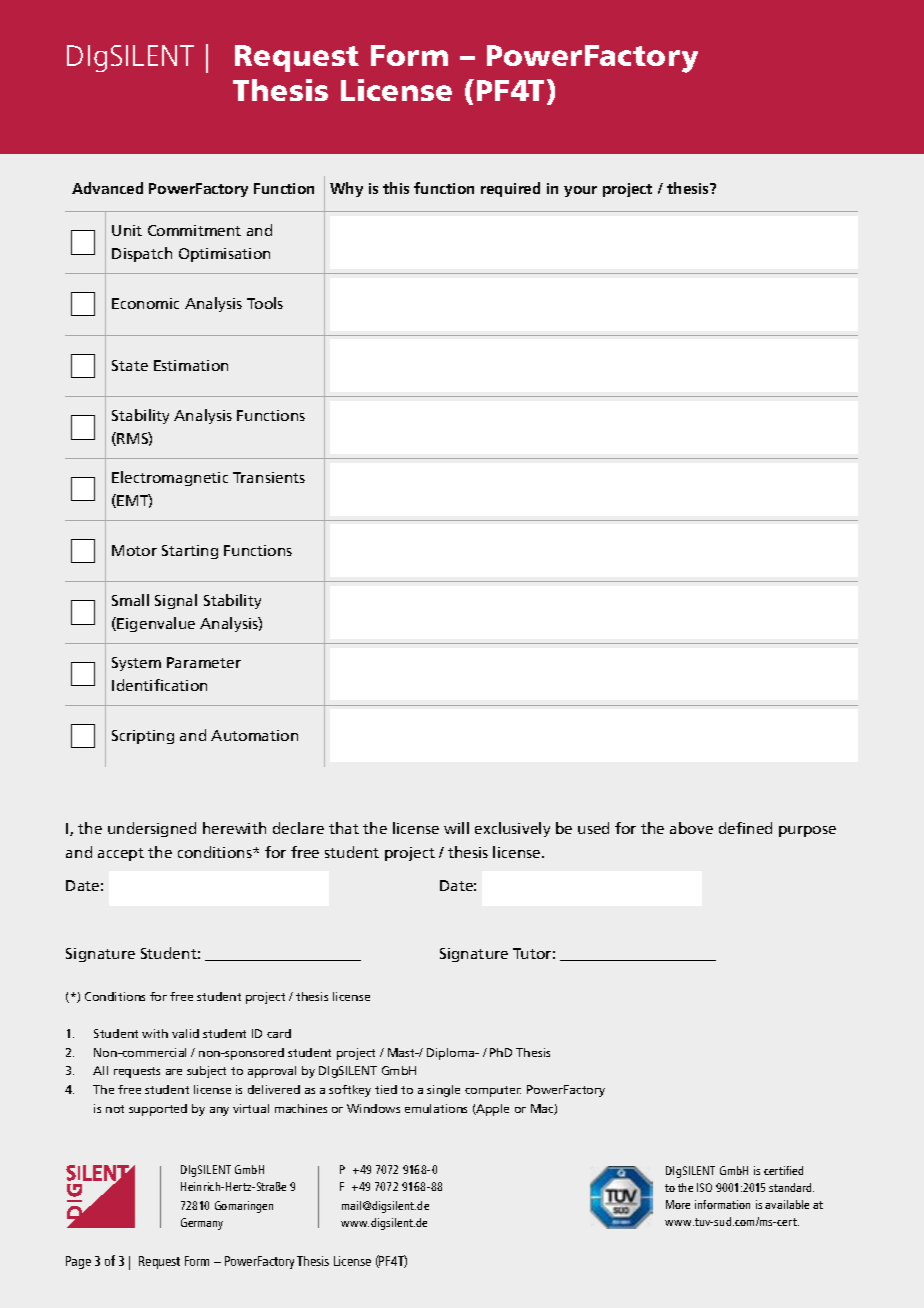  I want to click on Germany, so click(202, 1224).
